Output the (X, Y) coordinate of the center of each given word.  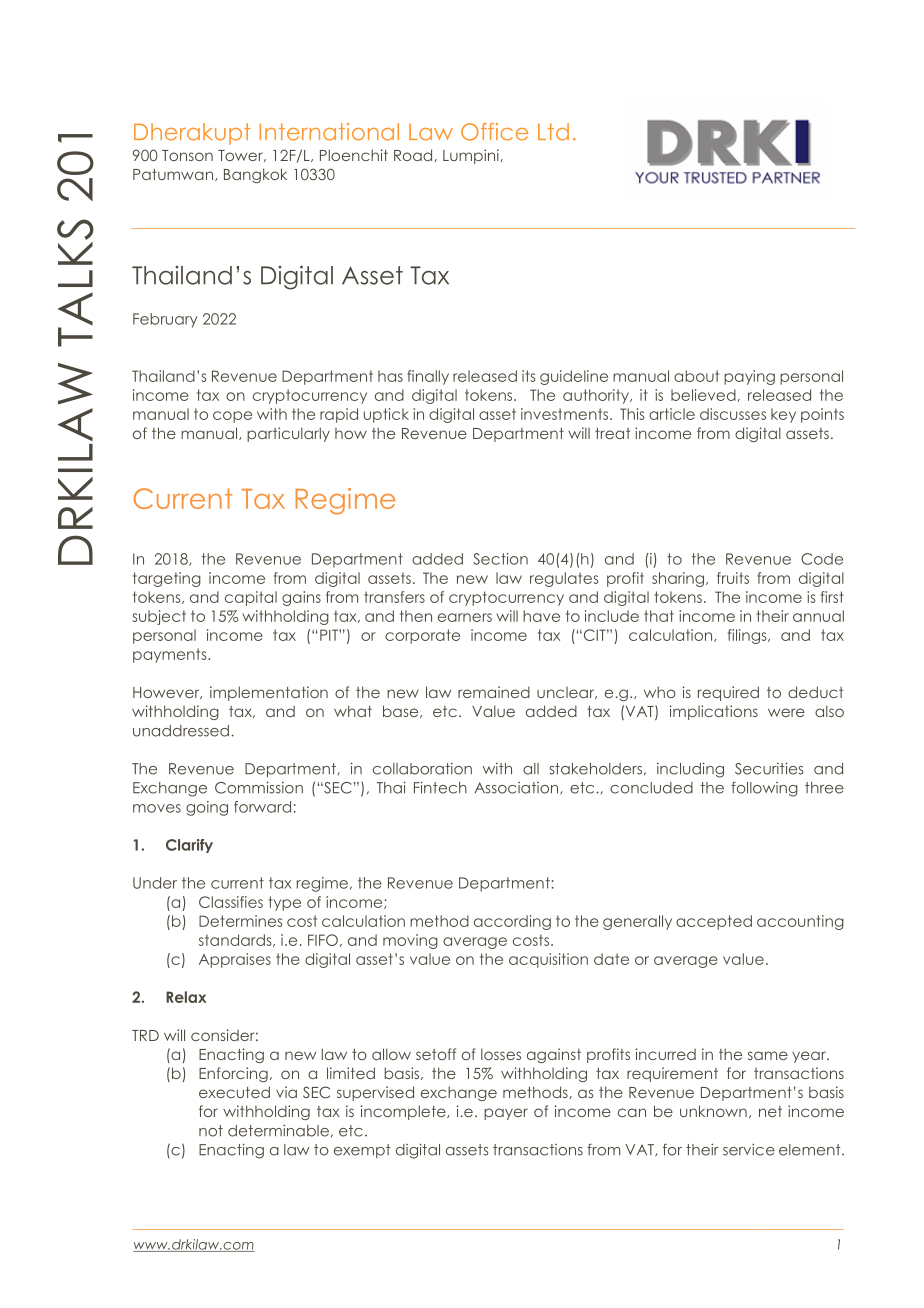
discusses (733, 414)
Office (494, 132)
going (207, 808)
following (764, 789)
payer (506, 1114)
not (211, 1131)
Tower (241, 156)
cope (232, 417)
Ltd (553, 132)
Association (517, 788)
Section (500, 559)
